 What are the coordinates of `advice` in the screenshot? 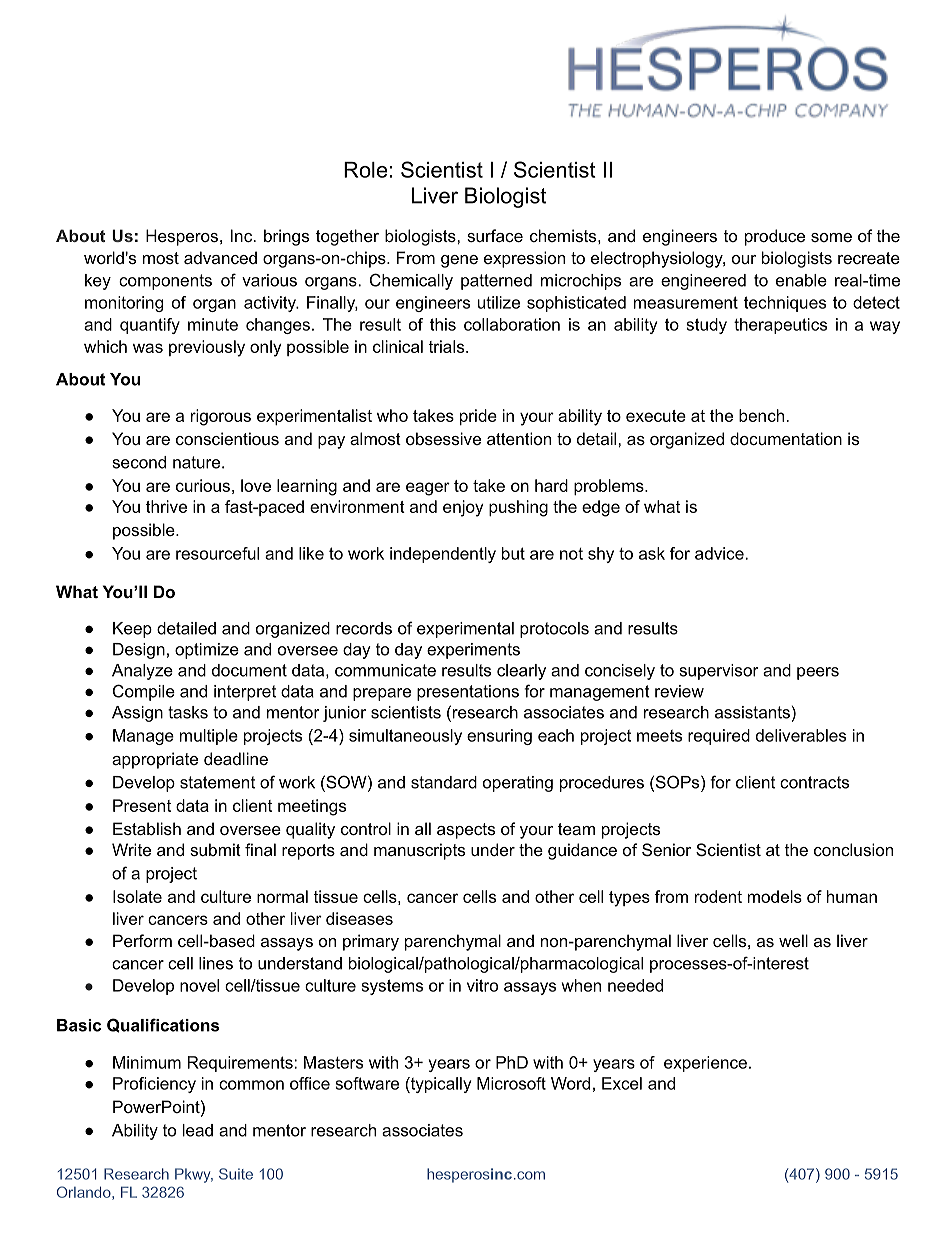 It's located at (719, 553).
